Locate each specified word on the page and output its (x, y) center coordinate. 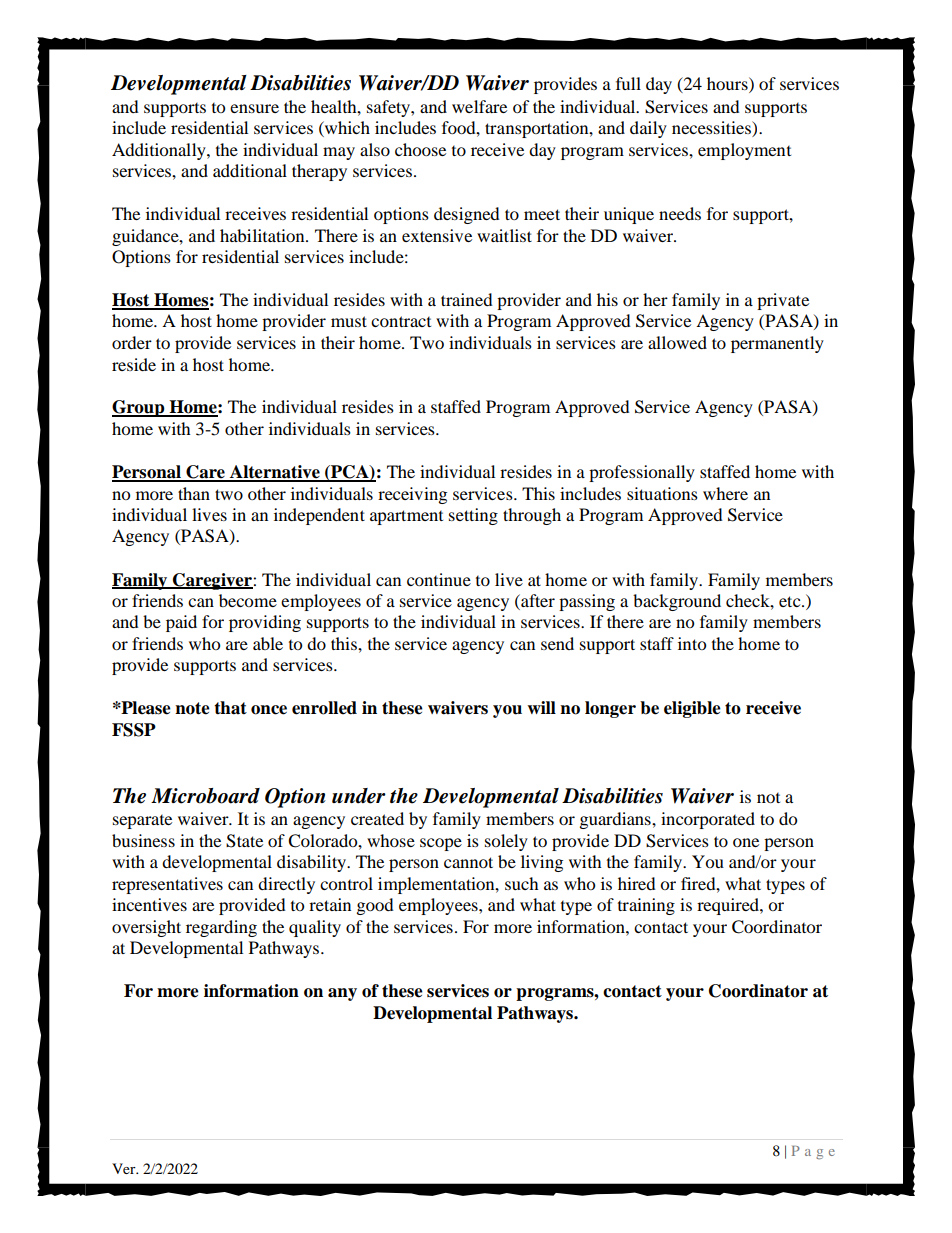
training (646, 906)
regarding (221, 928)
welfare (479, 106)
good (375, 906)
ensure (254, 108)
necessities (712, 129)
